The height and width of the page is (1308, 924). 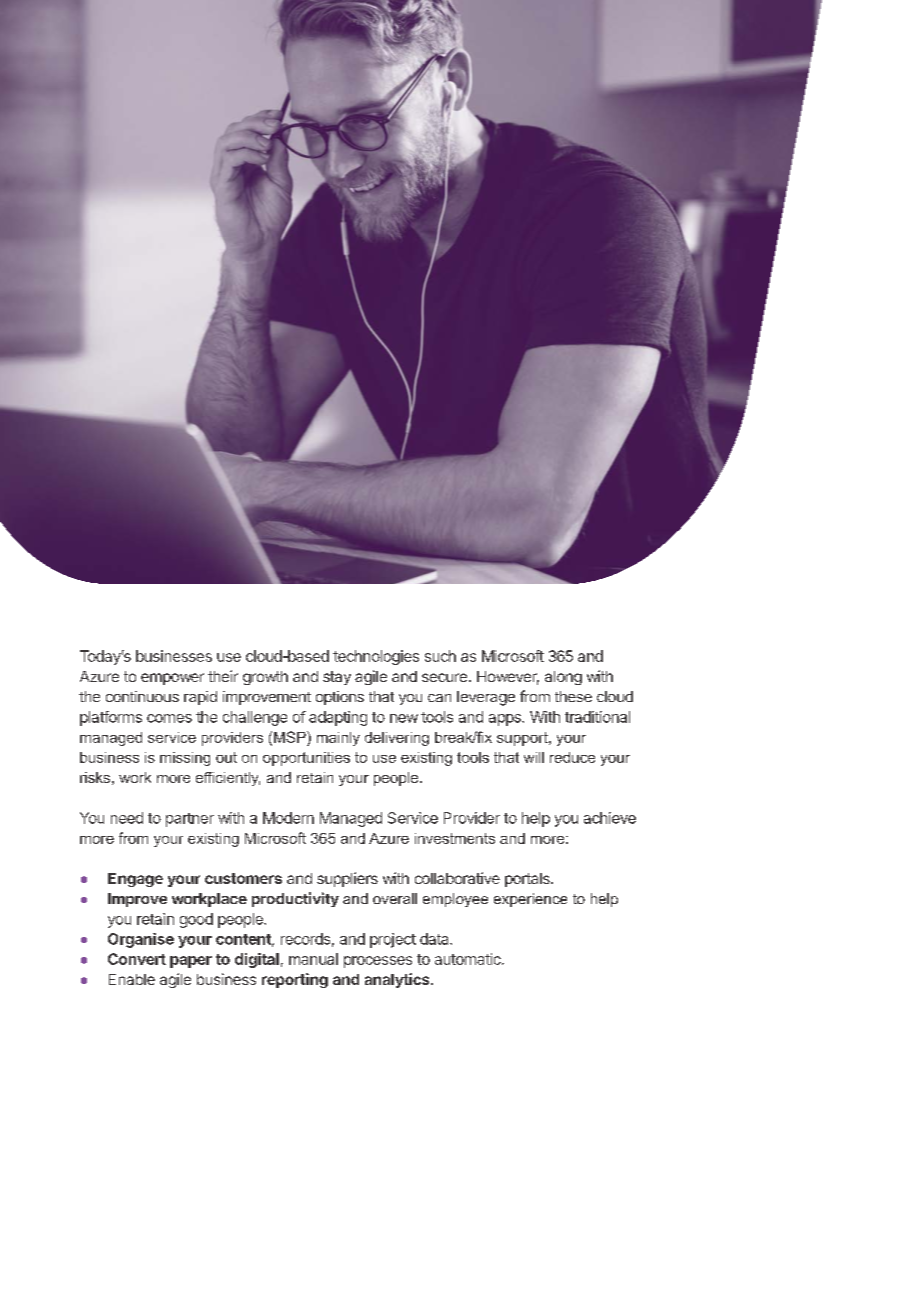 I want to click on empower, so click(x=172, y=679).
